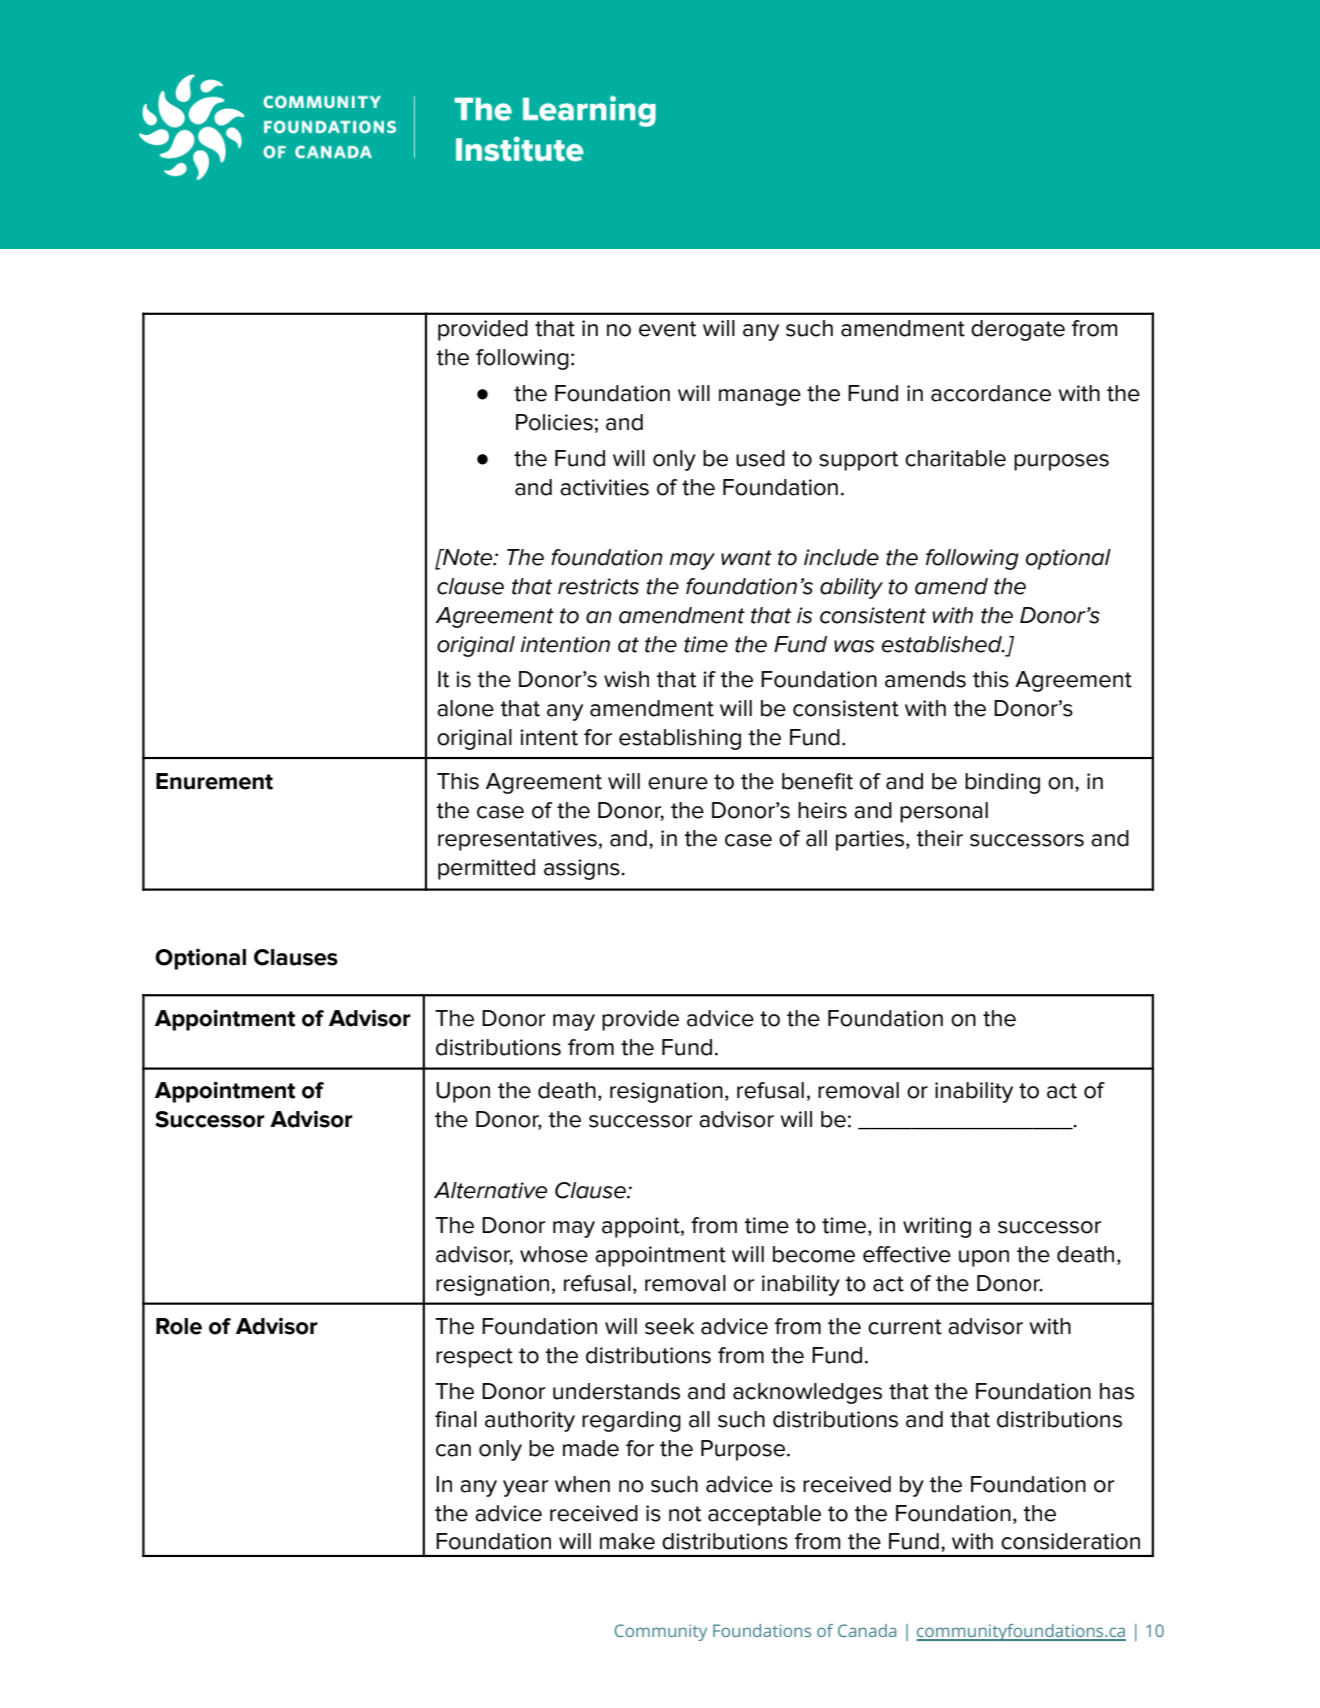 Image resolution: width=1320 pixels, height=1708 pixels. I want to click on year, so click(525, 1488).
